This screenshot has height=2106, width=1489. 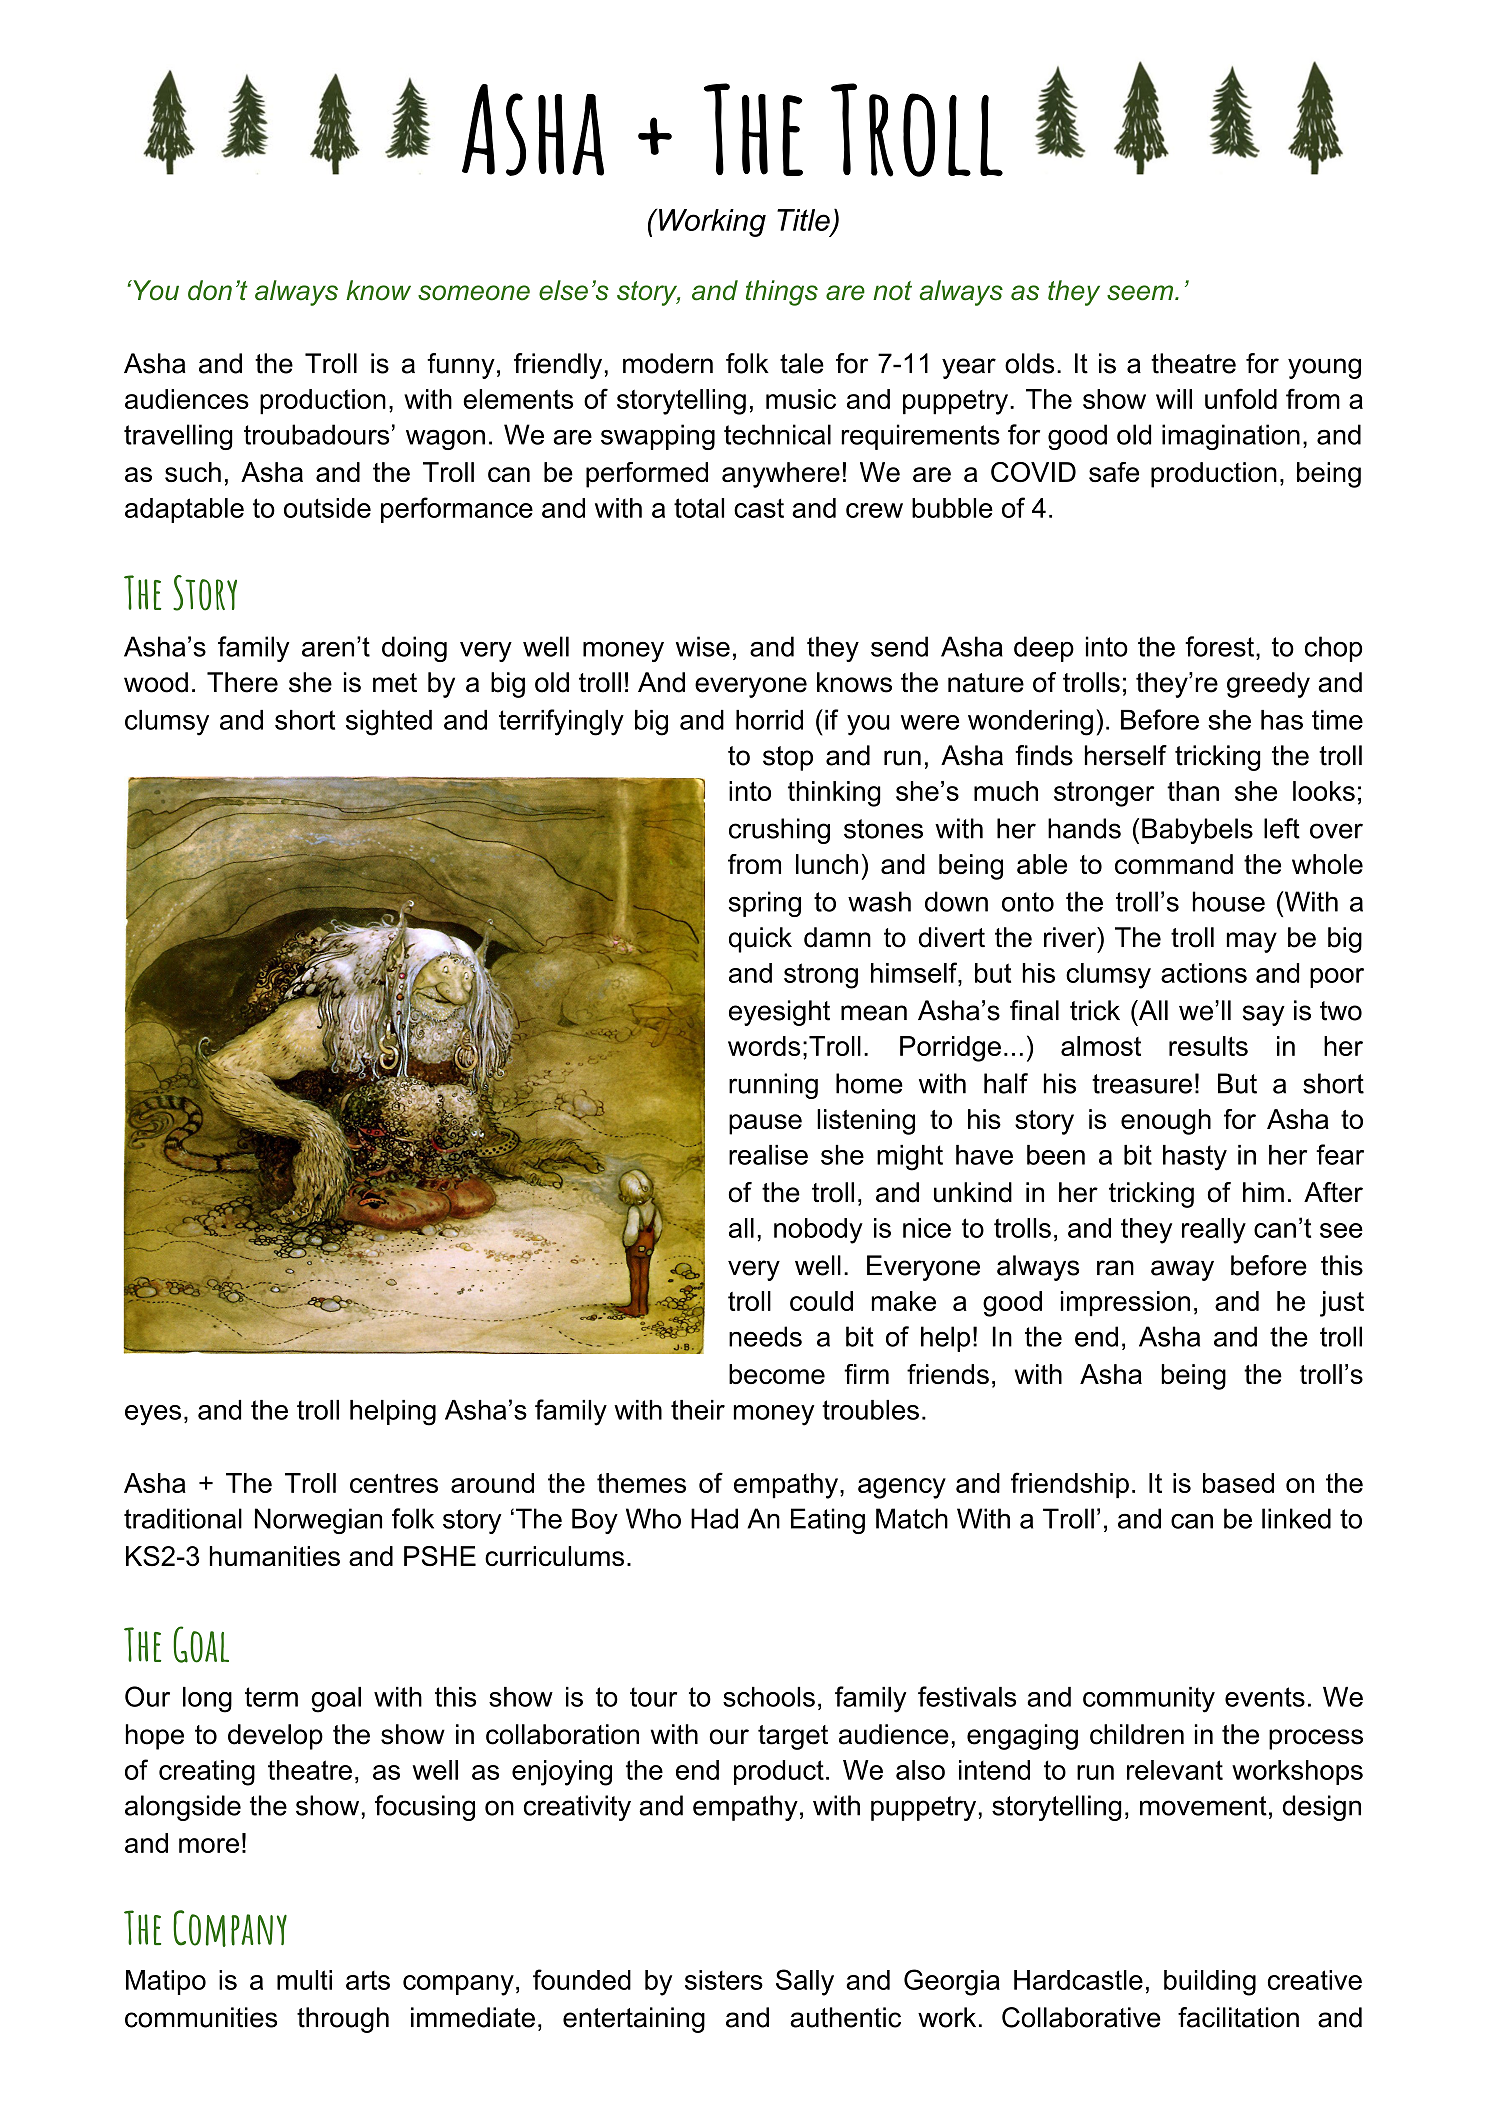 I want to click on pause, so click(x=765, y=1124).
